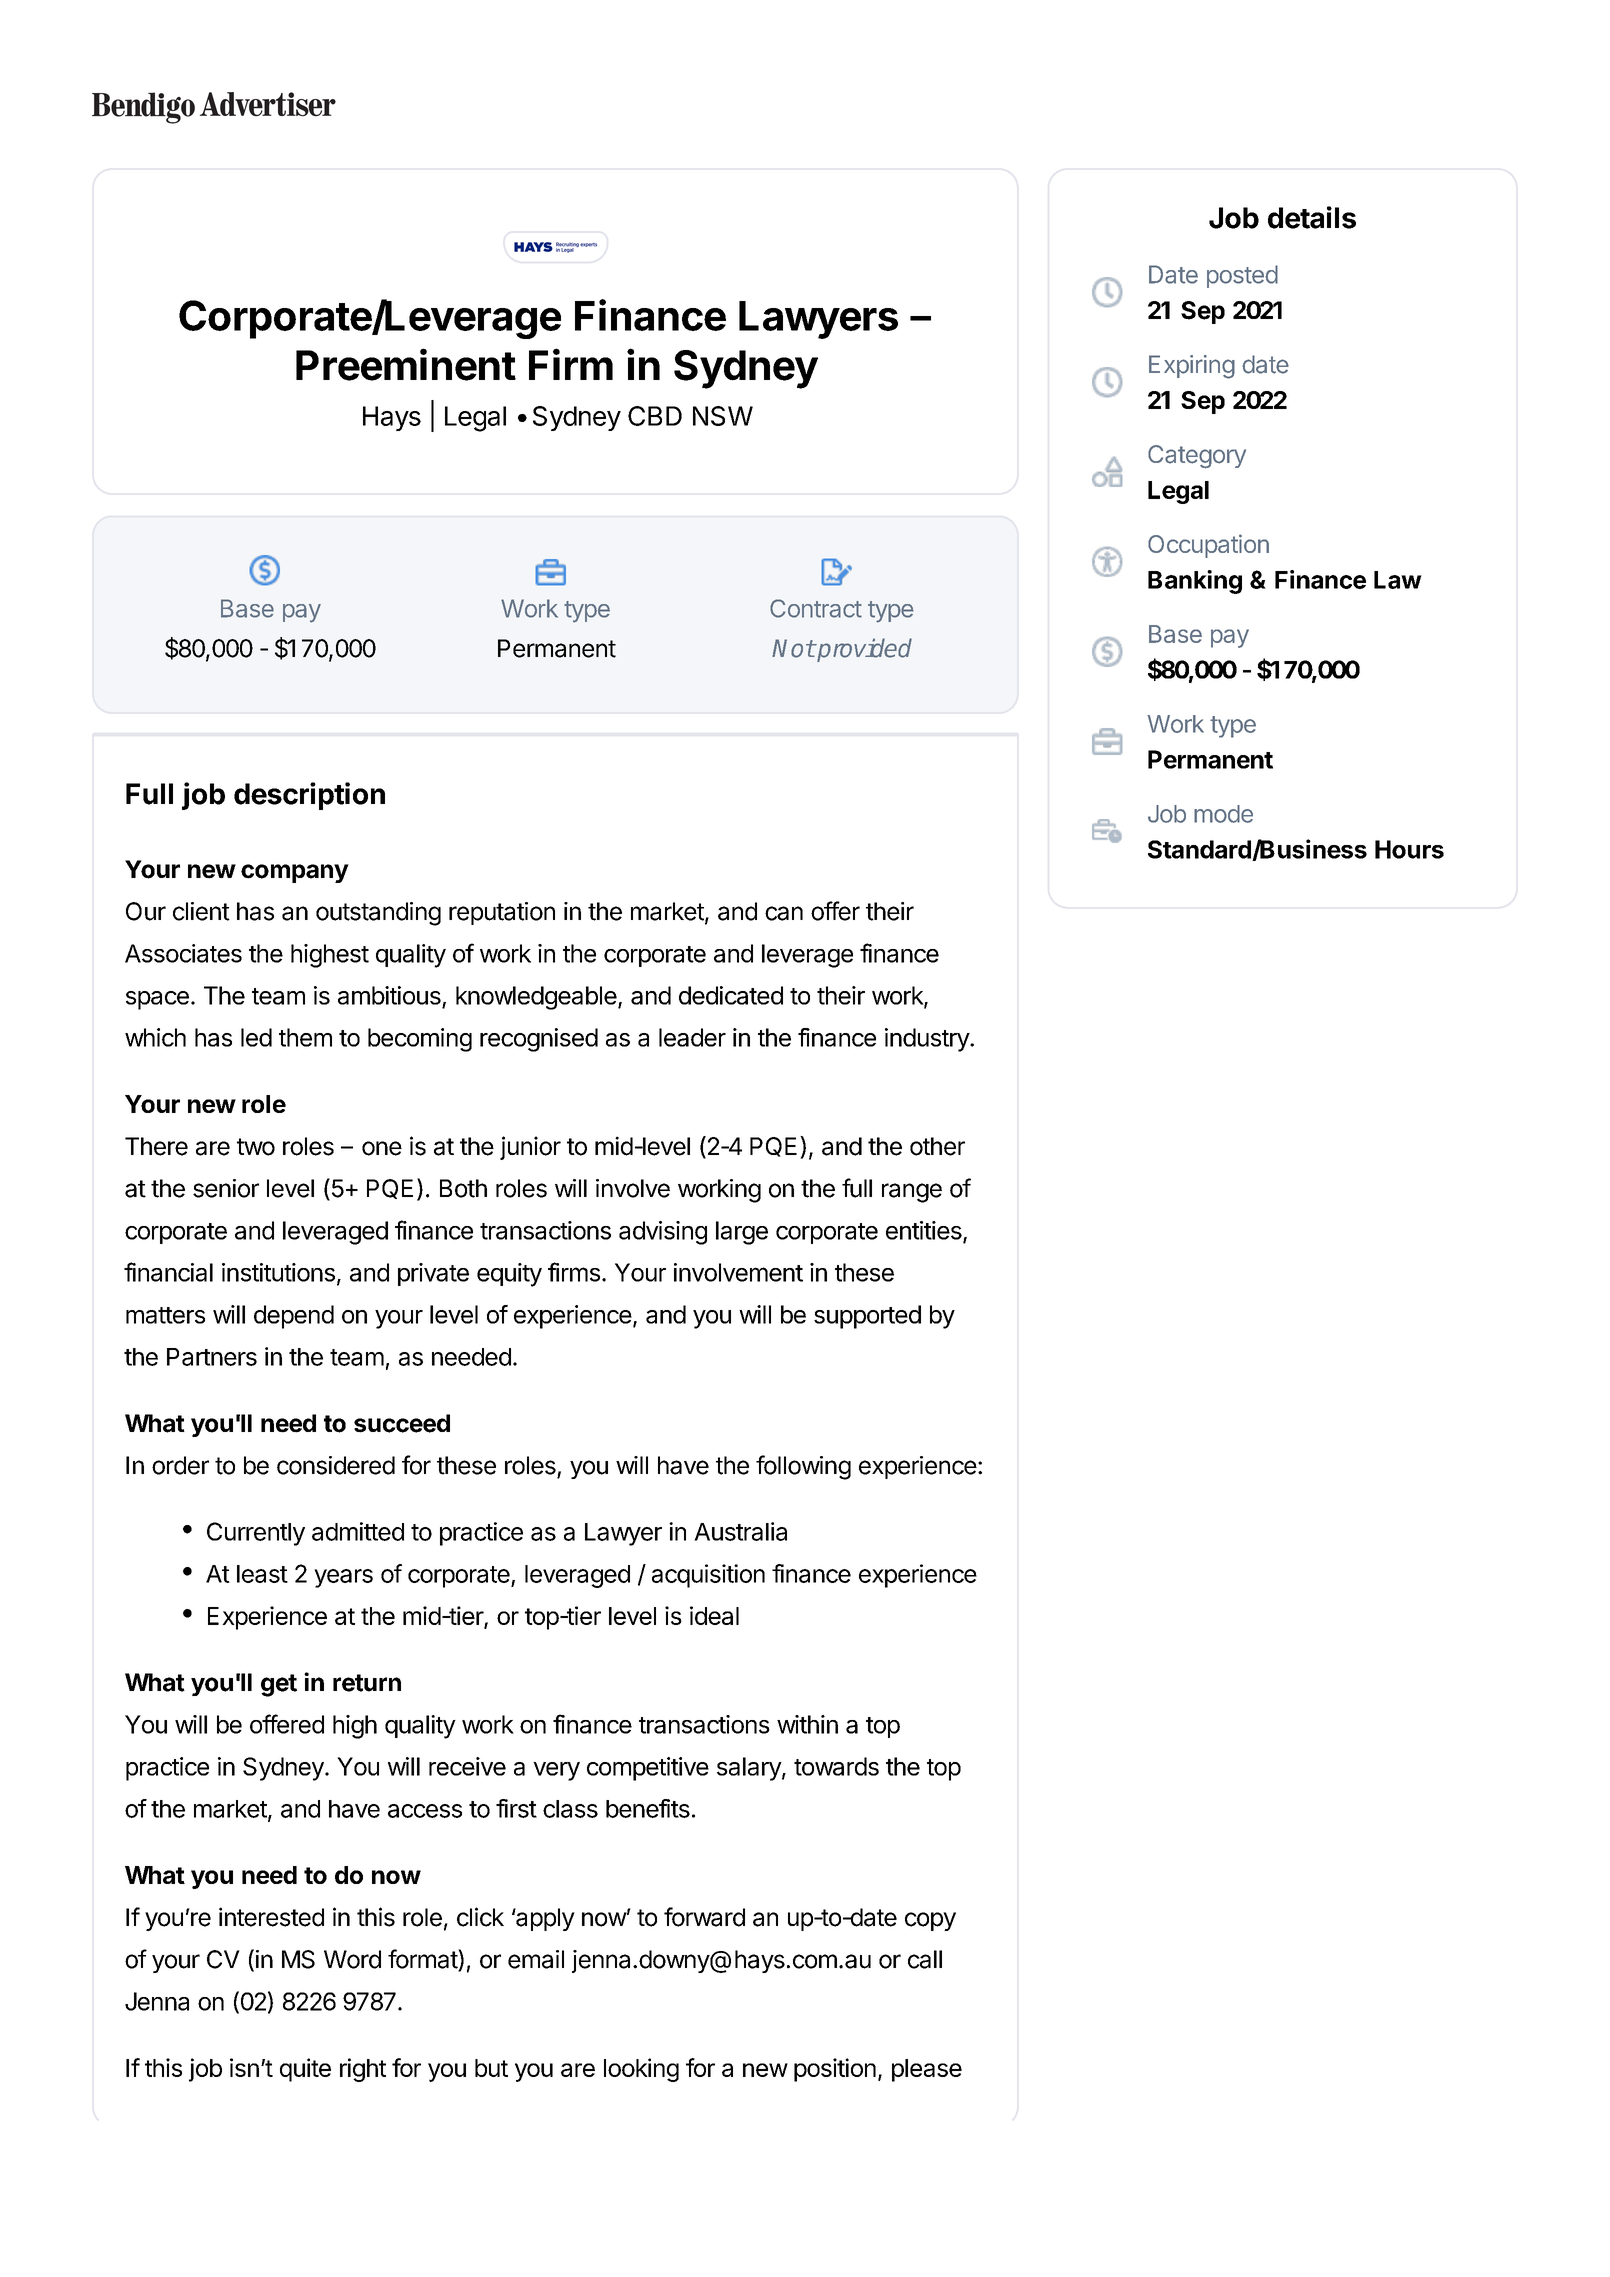  What do you see at coordinates (305, 2070) in the screenshot?
I see `quite` at bounding box center [305, 2070].
